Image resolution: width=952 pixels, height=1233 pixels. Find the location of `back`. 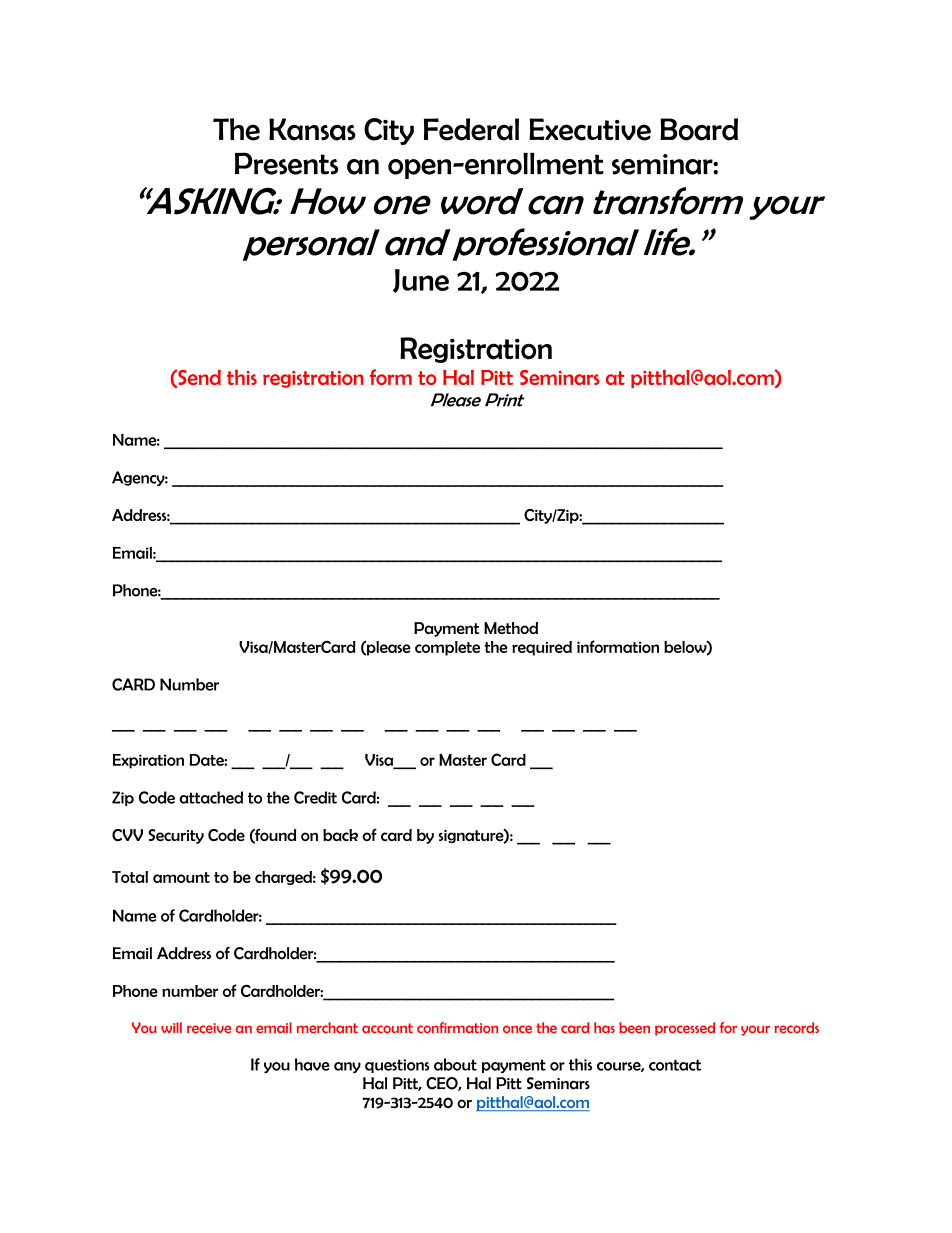

back is located at coordinates (340, 835).
